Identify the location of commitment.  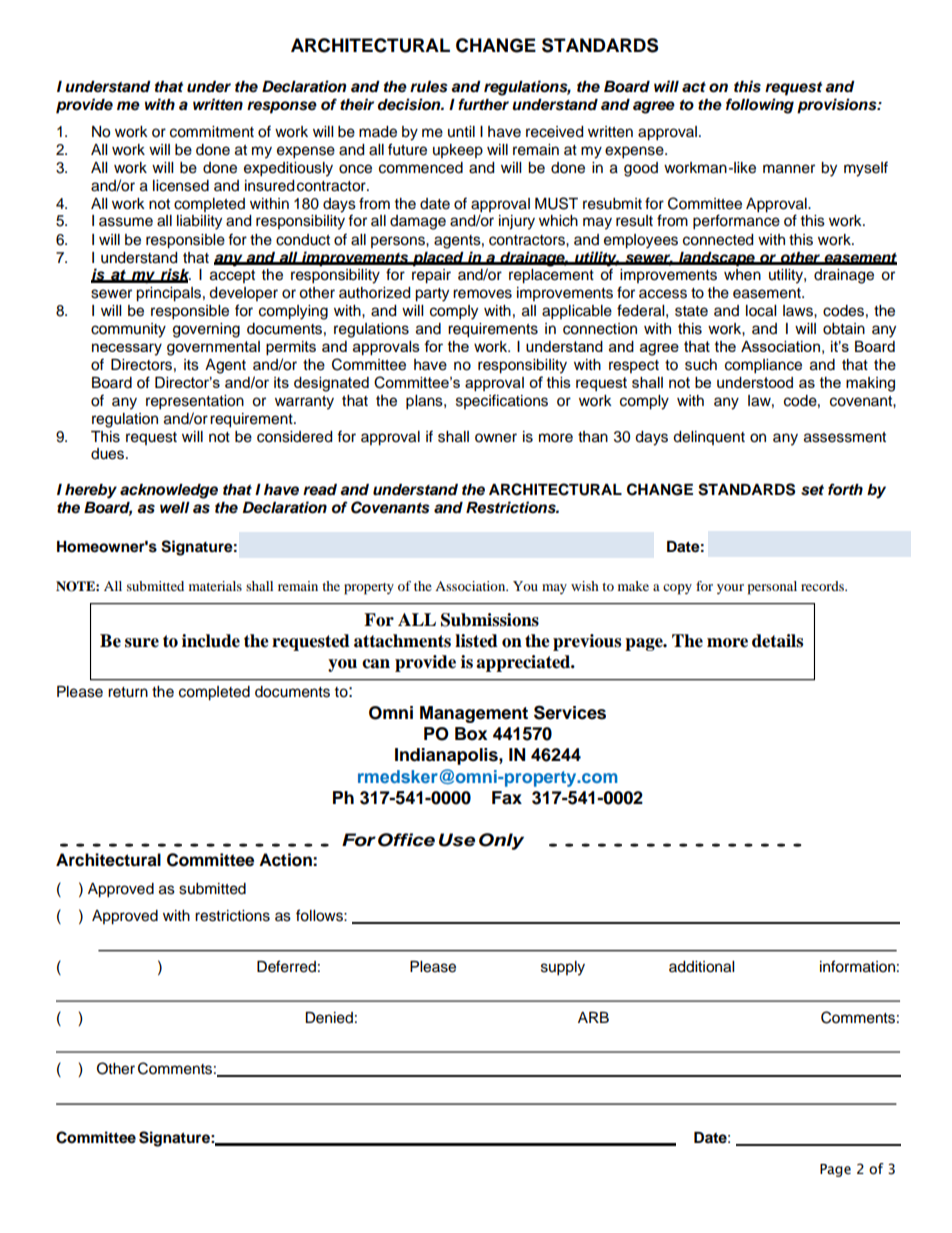
(212, 132).
